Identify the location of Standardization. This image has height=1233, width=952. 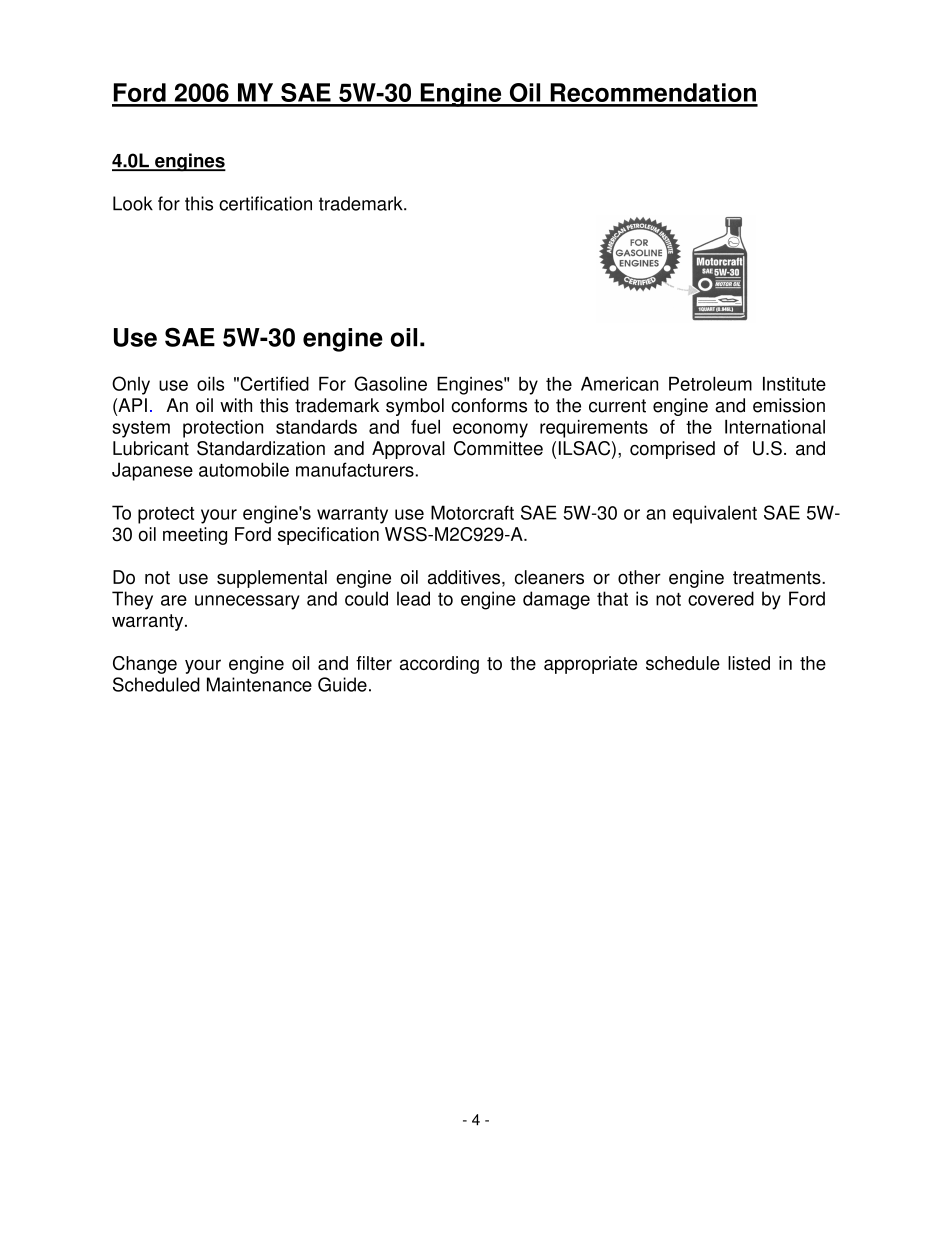
(261, 448).
